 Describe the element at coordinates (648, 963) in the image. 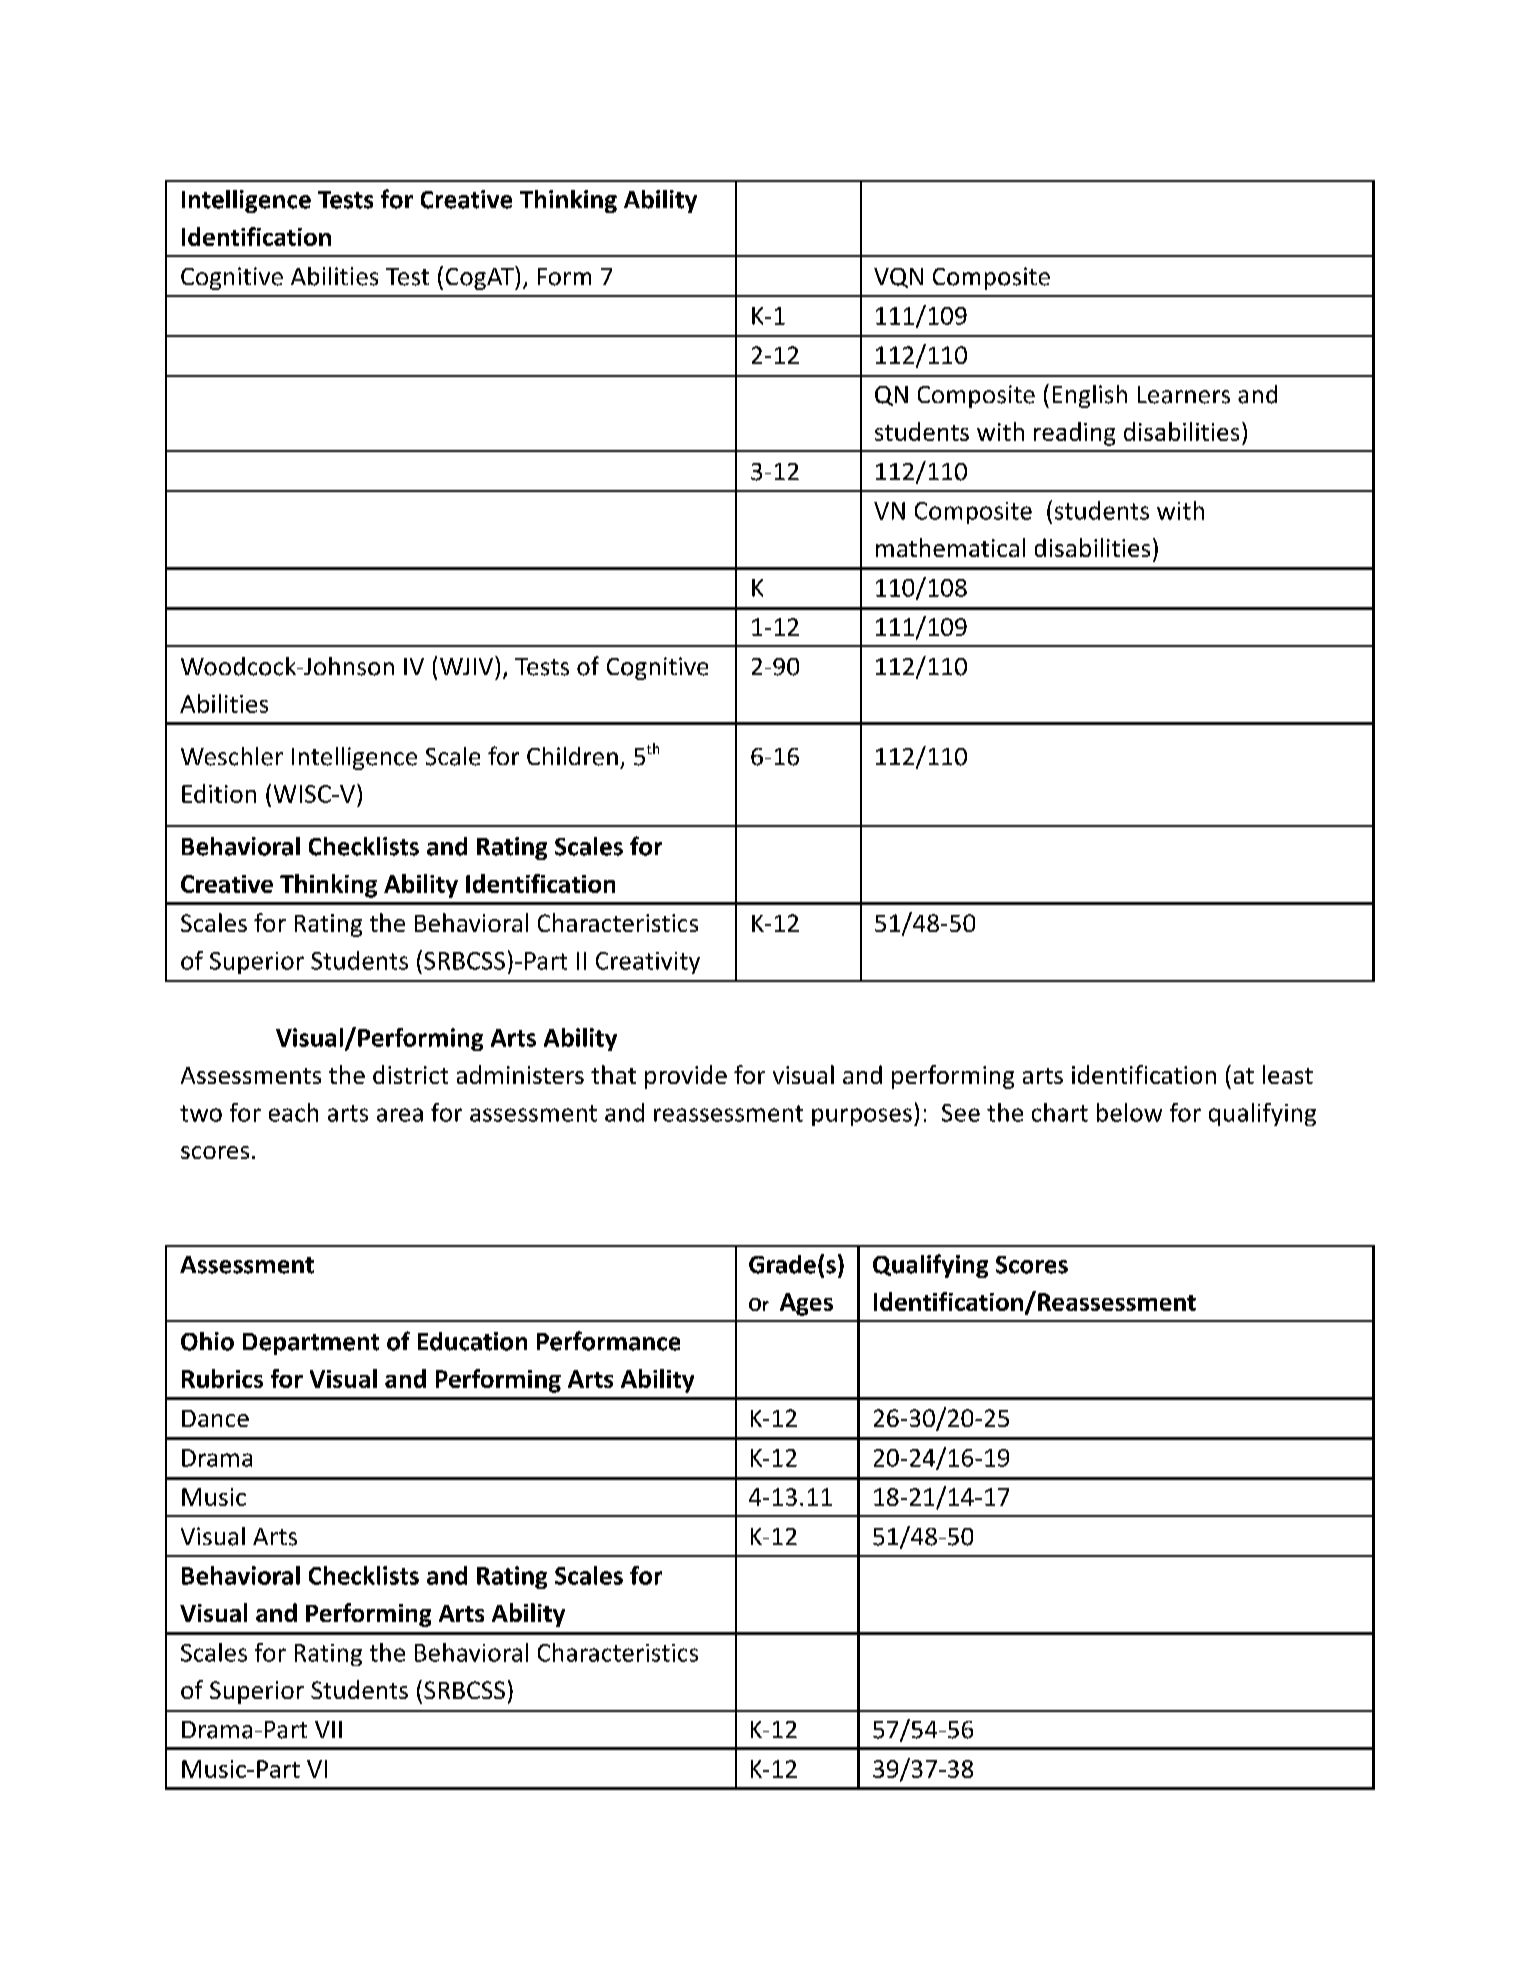

I see `Creativity` at that location.
